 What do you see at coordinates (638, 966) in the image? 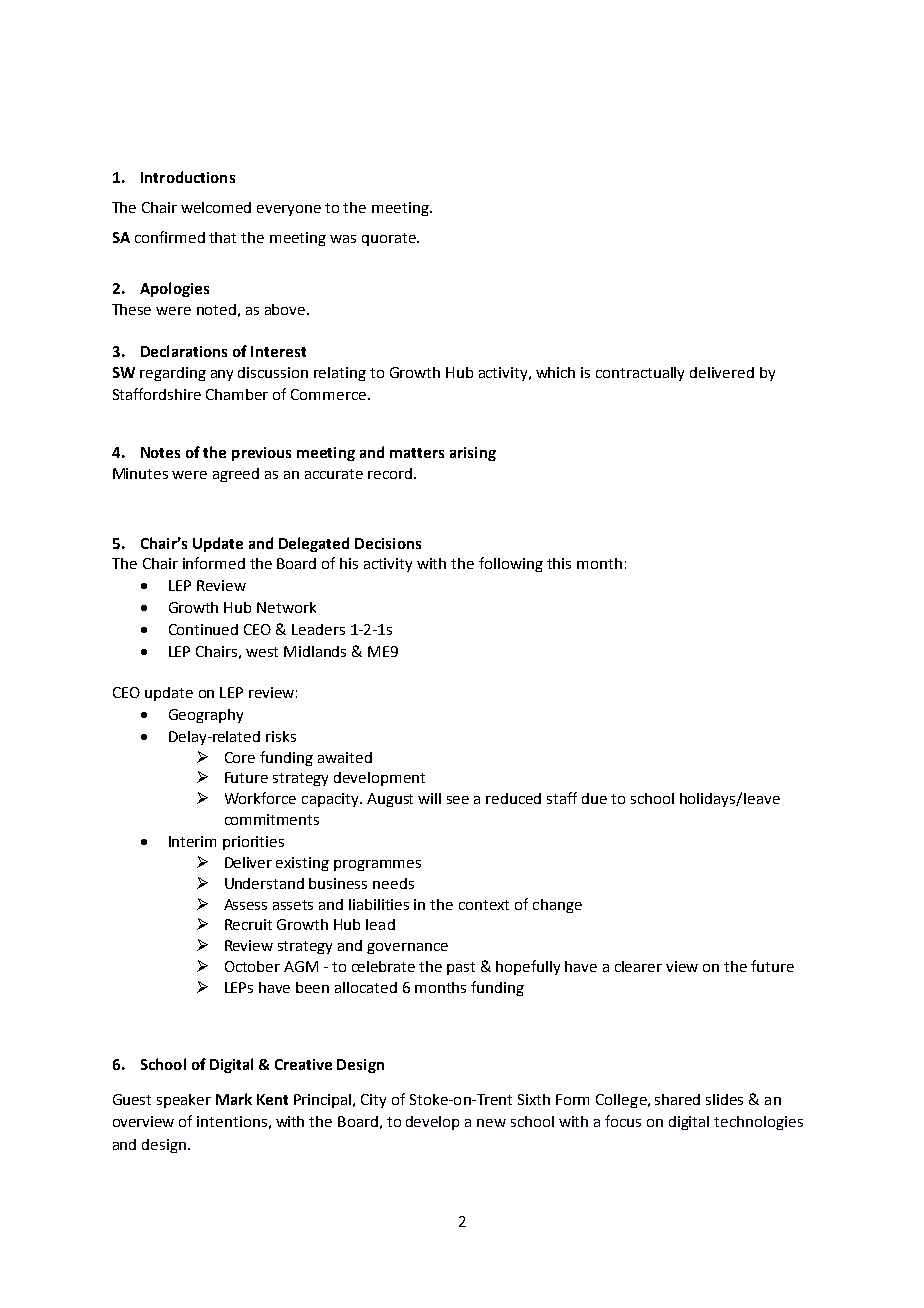
I see `clearer` at bounding box center [638, 966].
